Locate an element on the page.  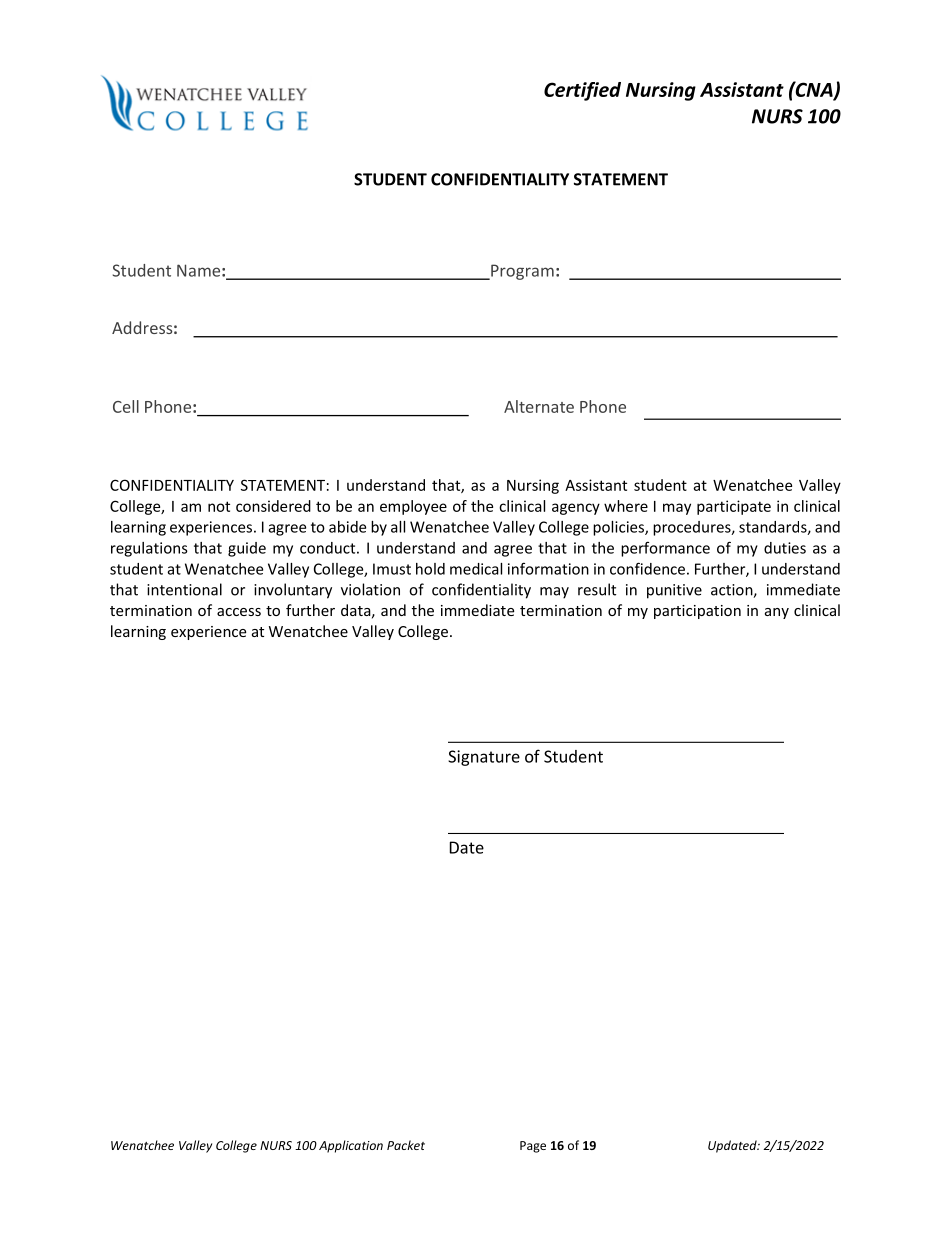
Cell is located at coordinates (126, 406).
